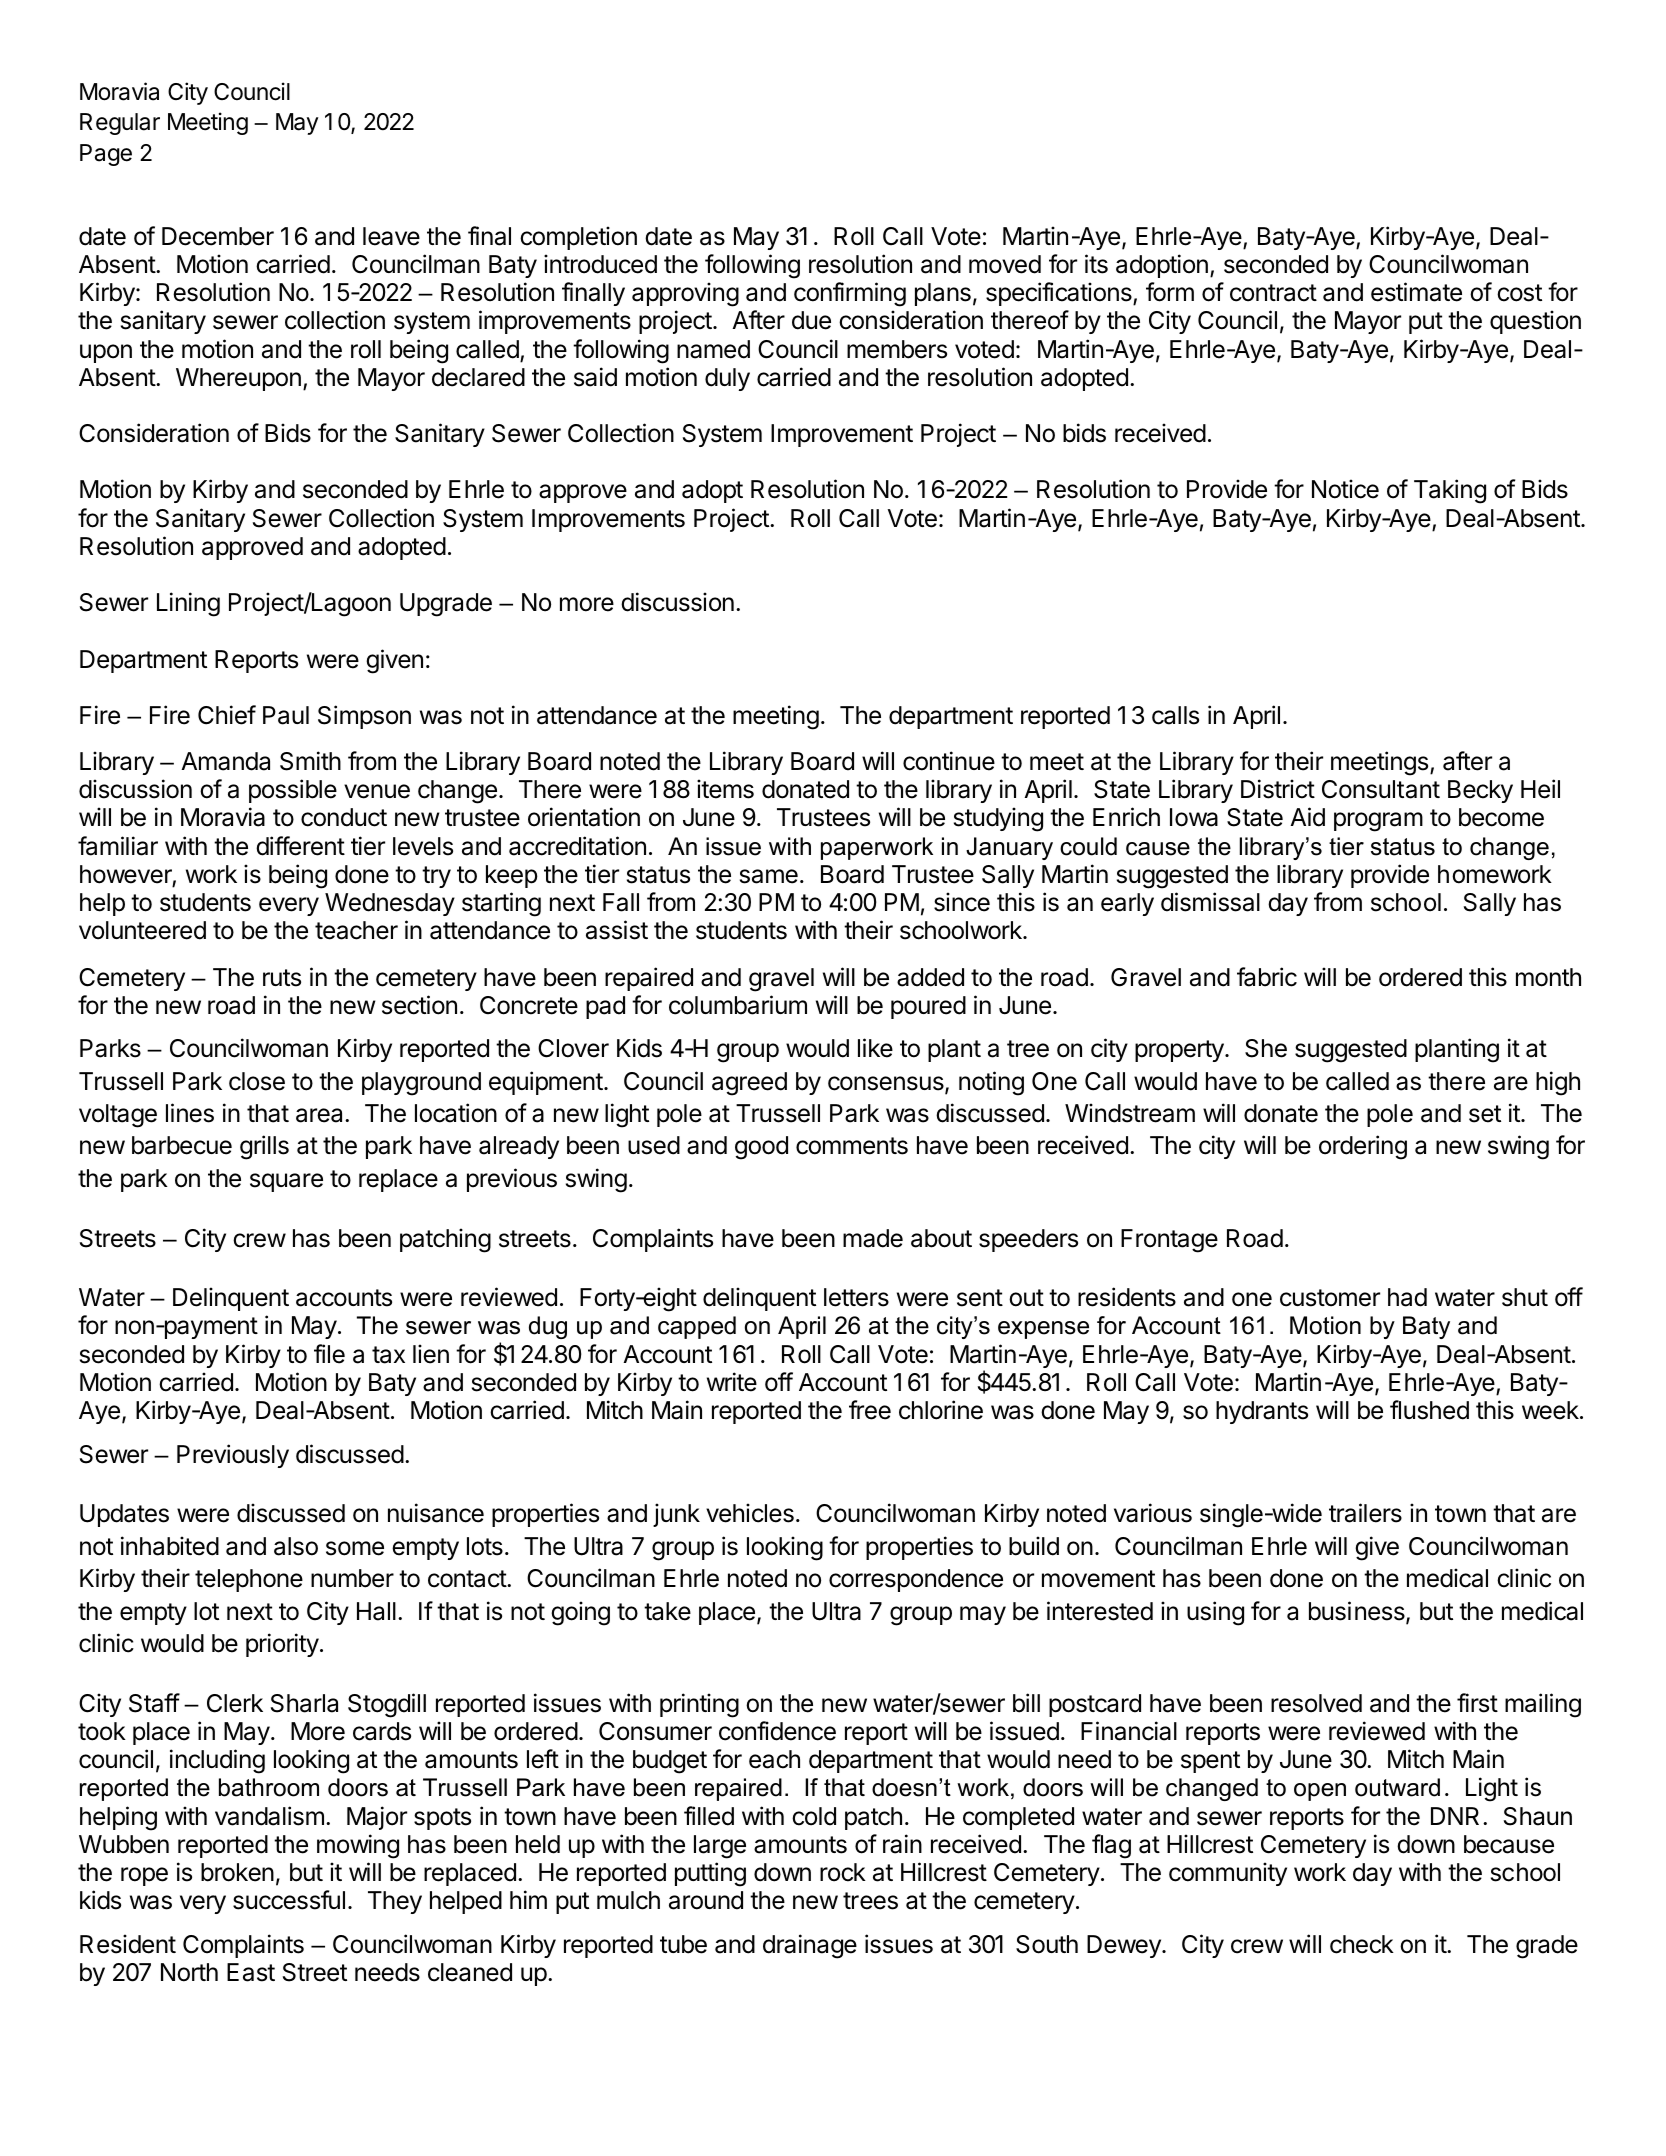 Image resolution: width=1666 pixels, height=2156 pixels. What do you see at coordinates (725, 789) in the screenshot?
I see `items` at bounding box center [725, 789].
